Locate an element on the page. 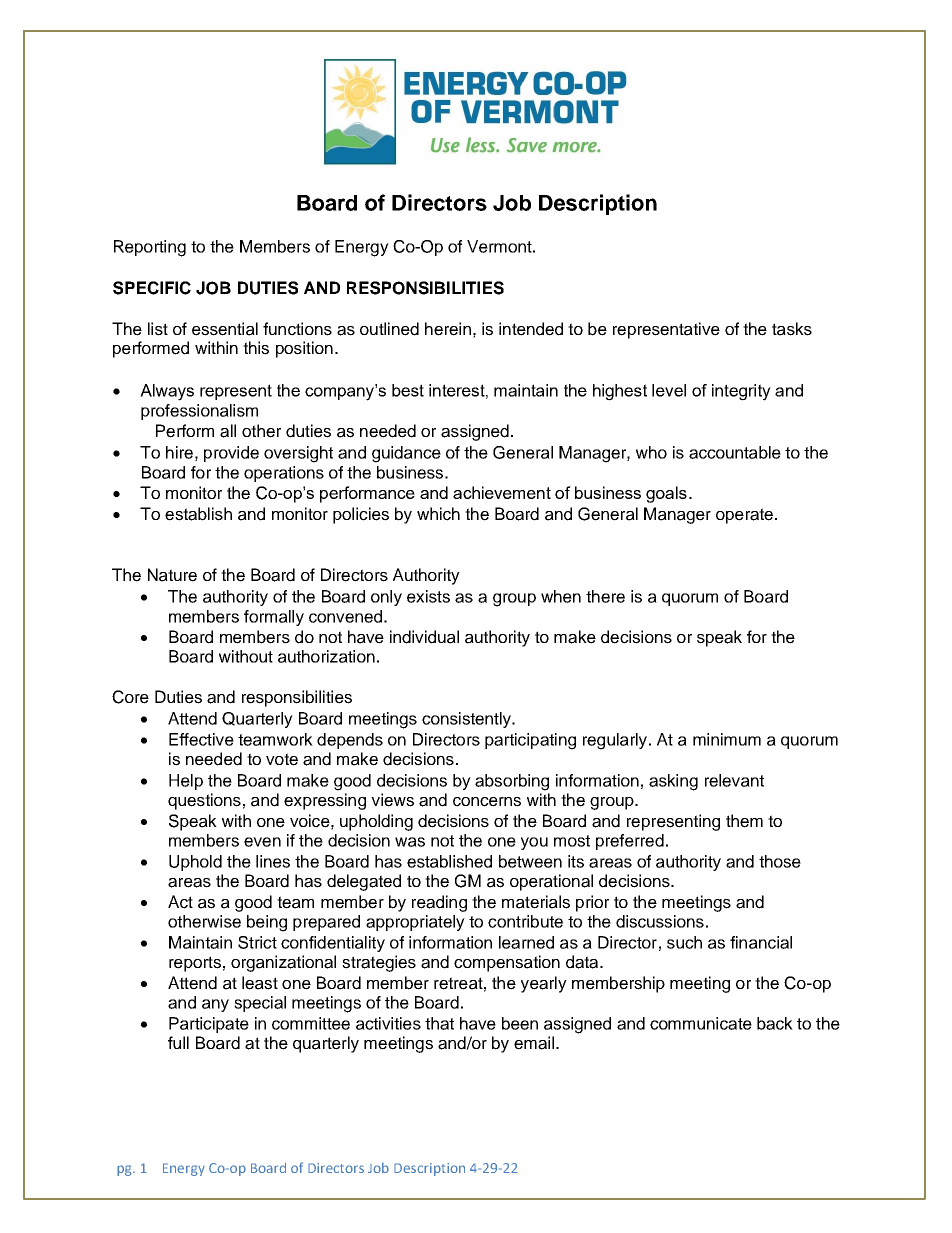 This image has height=1233, width=952. Nature is located at coordinates (172, 575).
